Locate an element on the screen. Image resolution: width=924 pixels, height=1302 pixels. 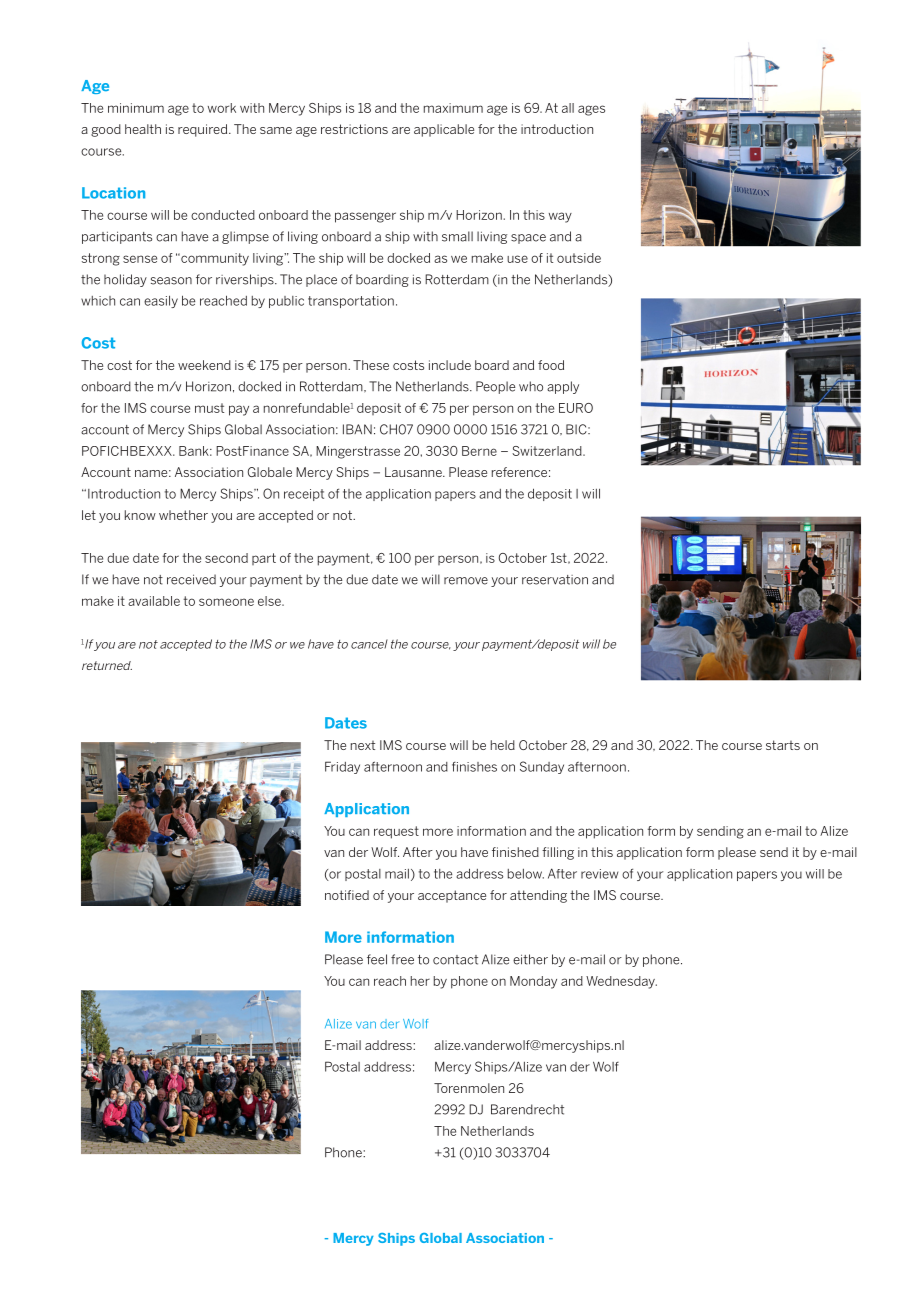
EURO is located at coordinates (576, 408).
